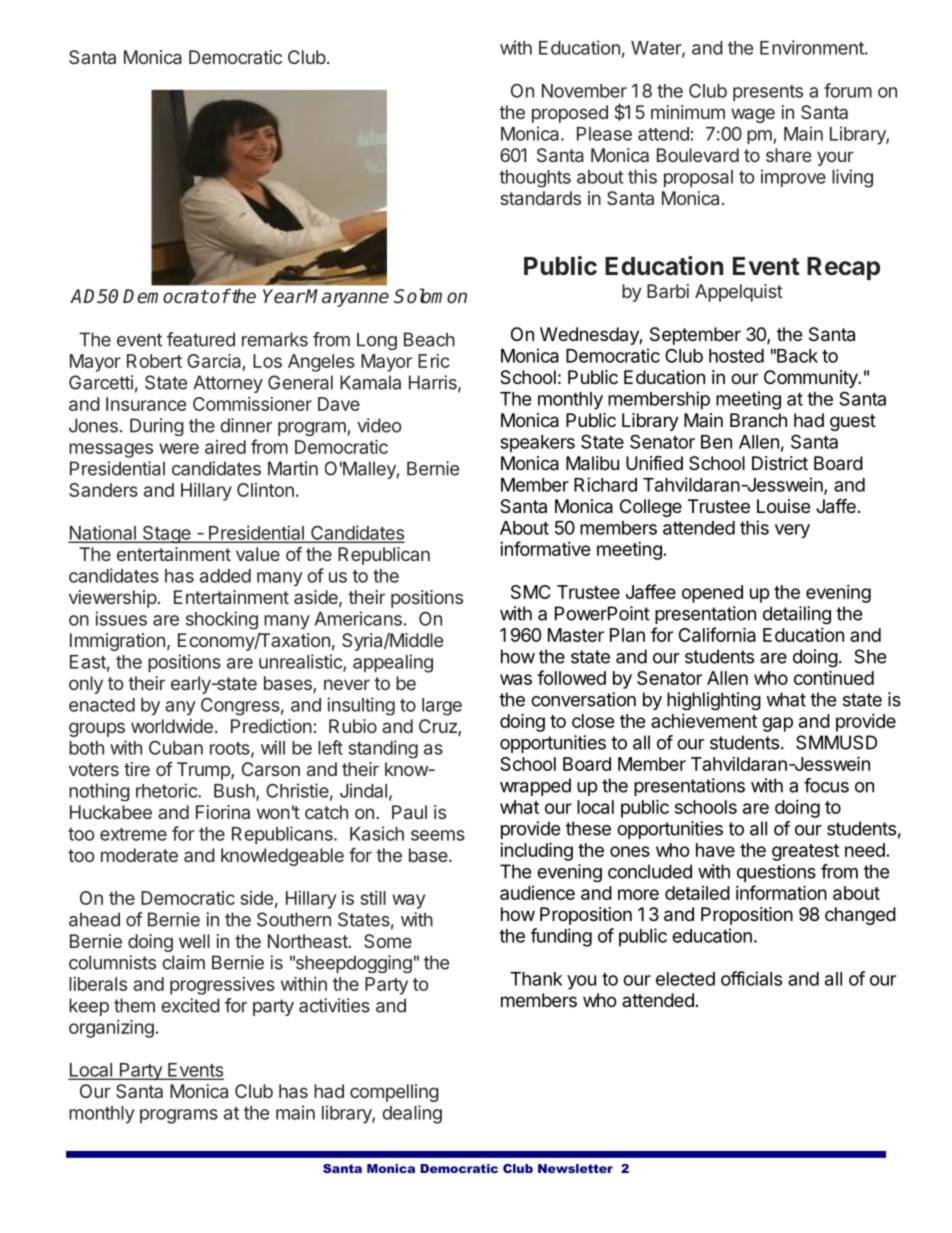 The height and width of the image is (1233, 952). What do you see at coordinates (111, 1029) in the image?
I see `organizing` at bounding box center [111, 1029].
